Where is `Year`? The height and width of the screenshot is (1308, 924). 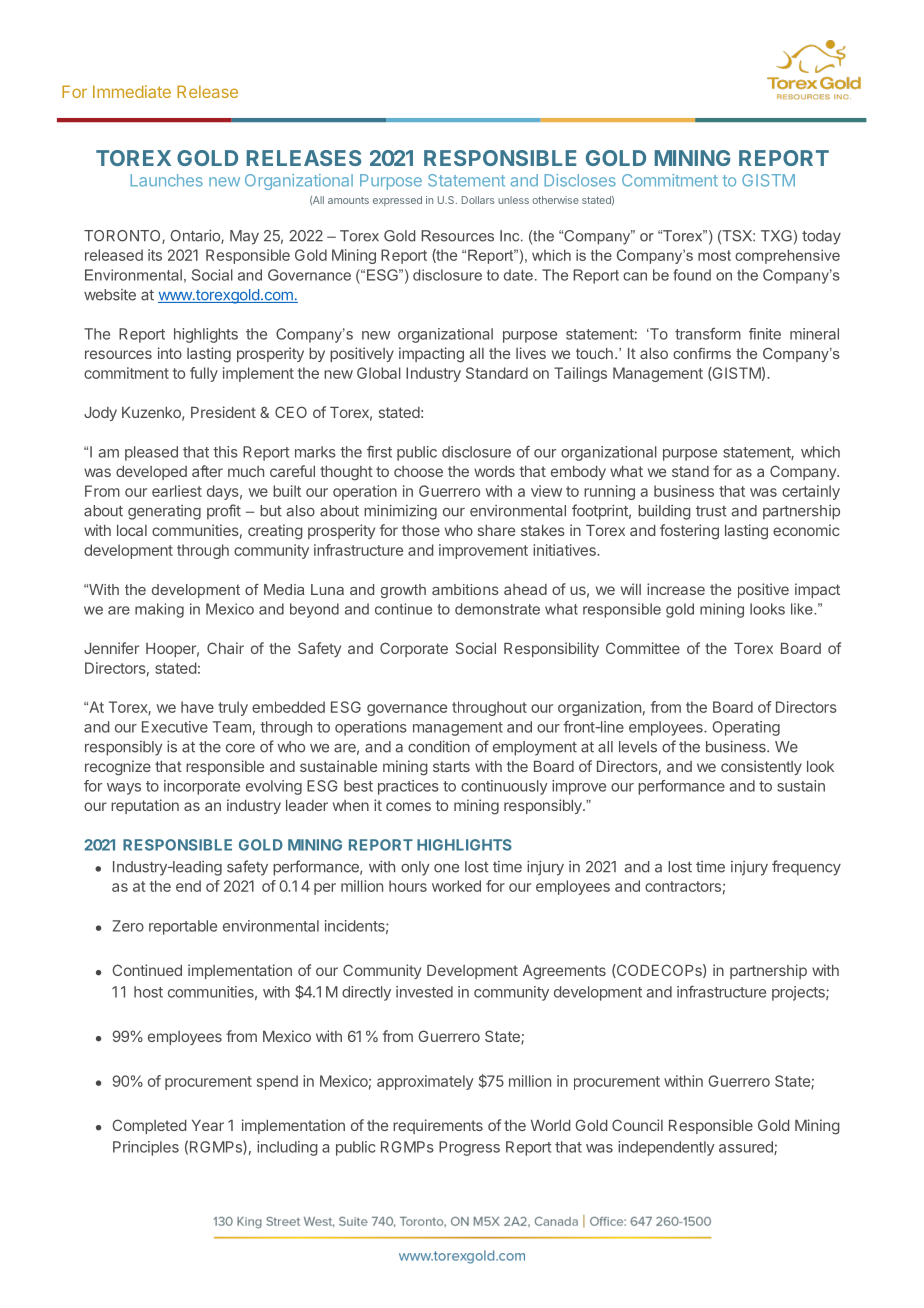 Year is located at coordinates (208, 1125).
